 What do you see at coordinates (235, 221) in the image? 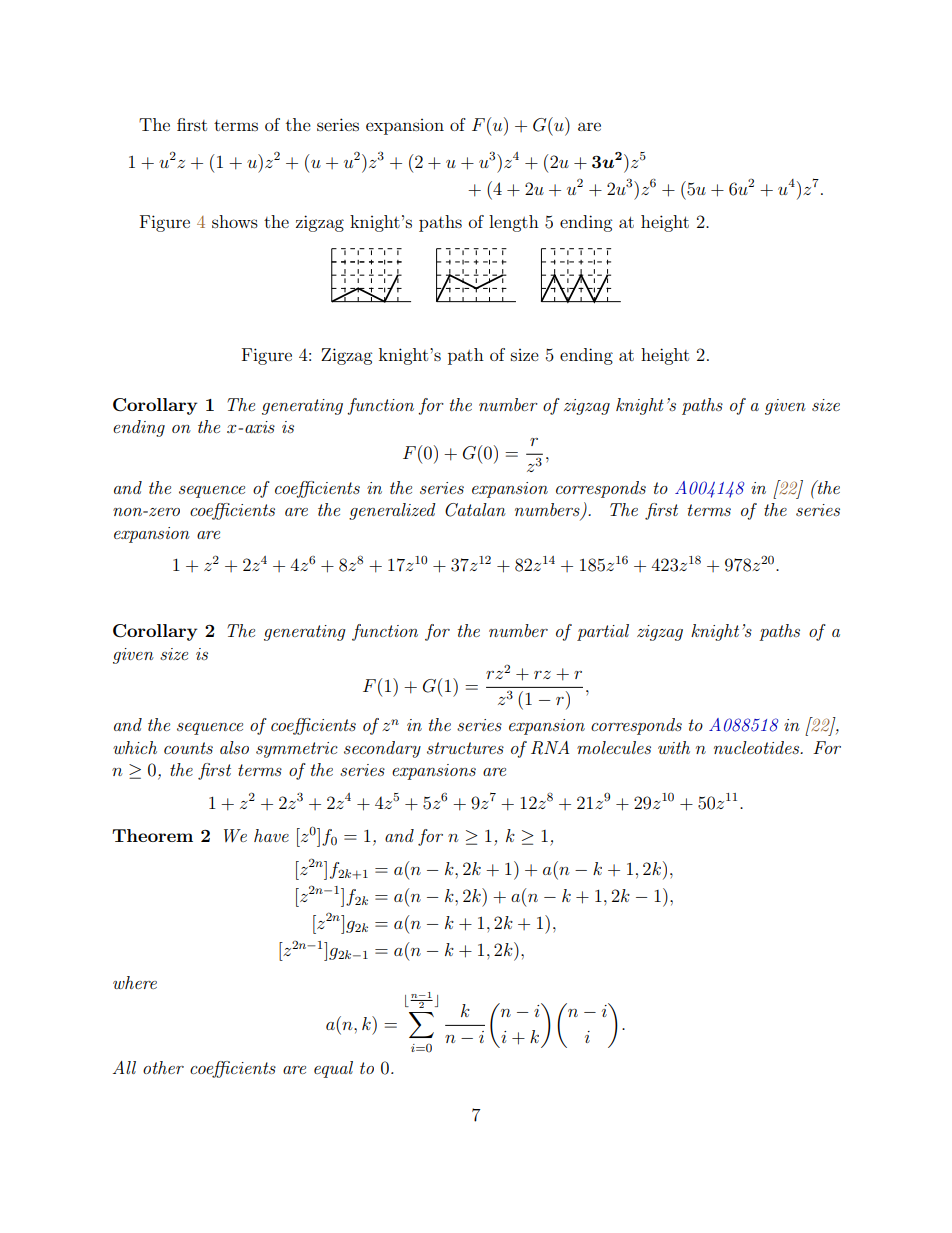
I see `shows` at bounding box center [235, 221].
